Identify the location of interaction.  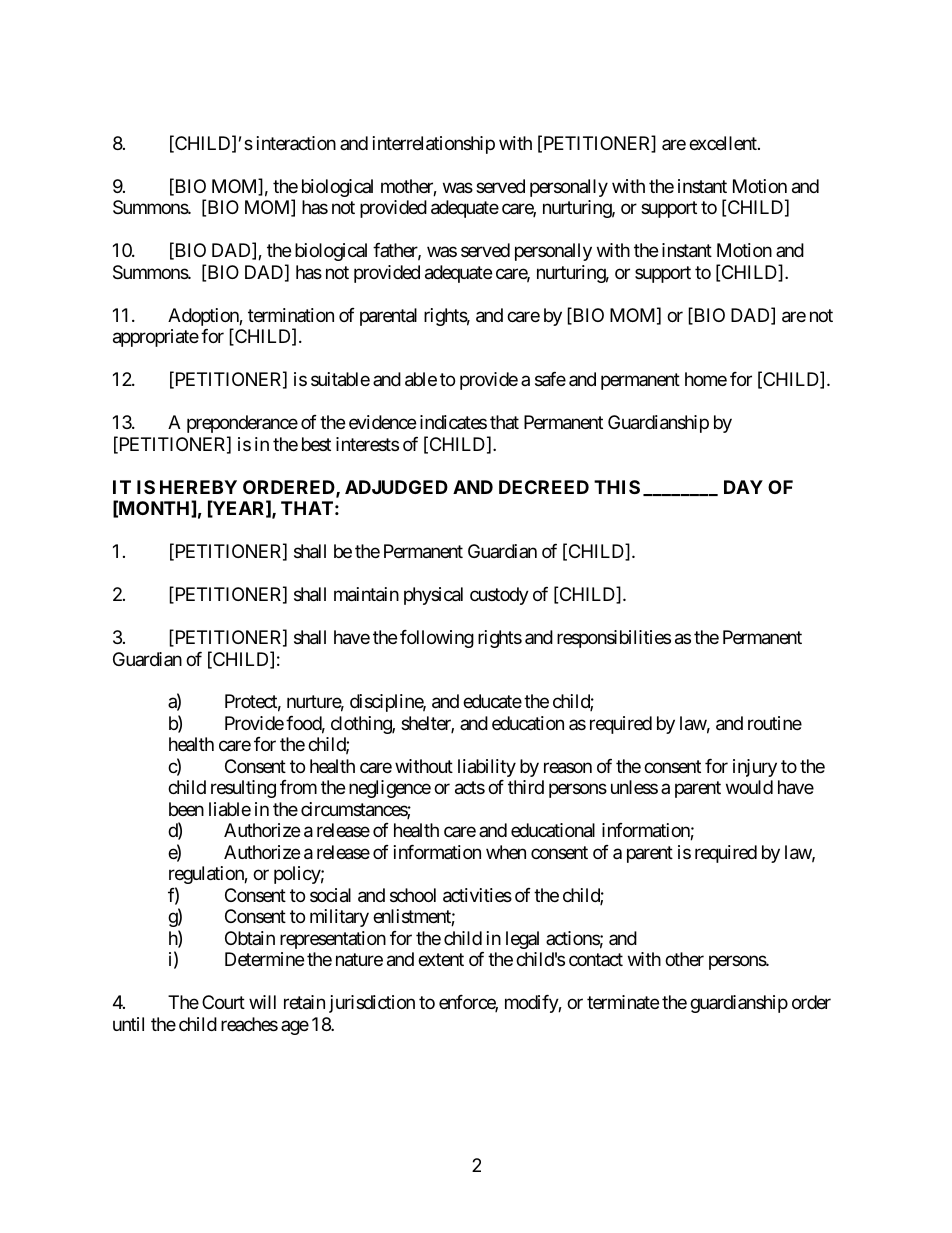
(296, 143).
